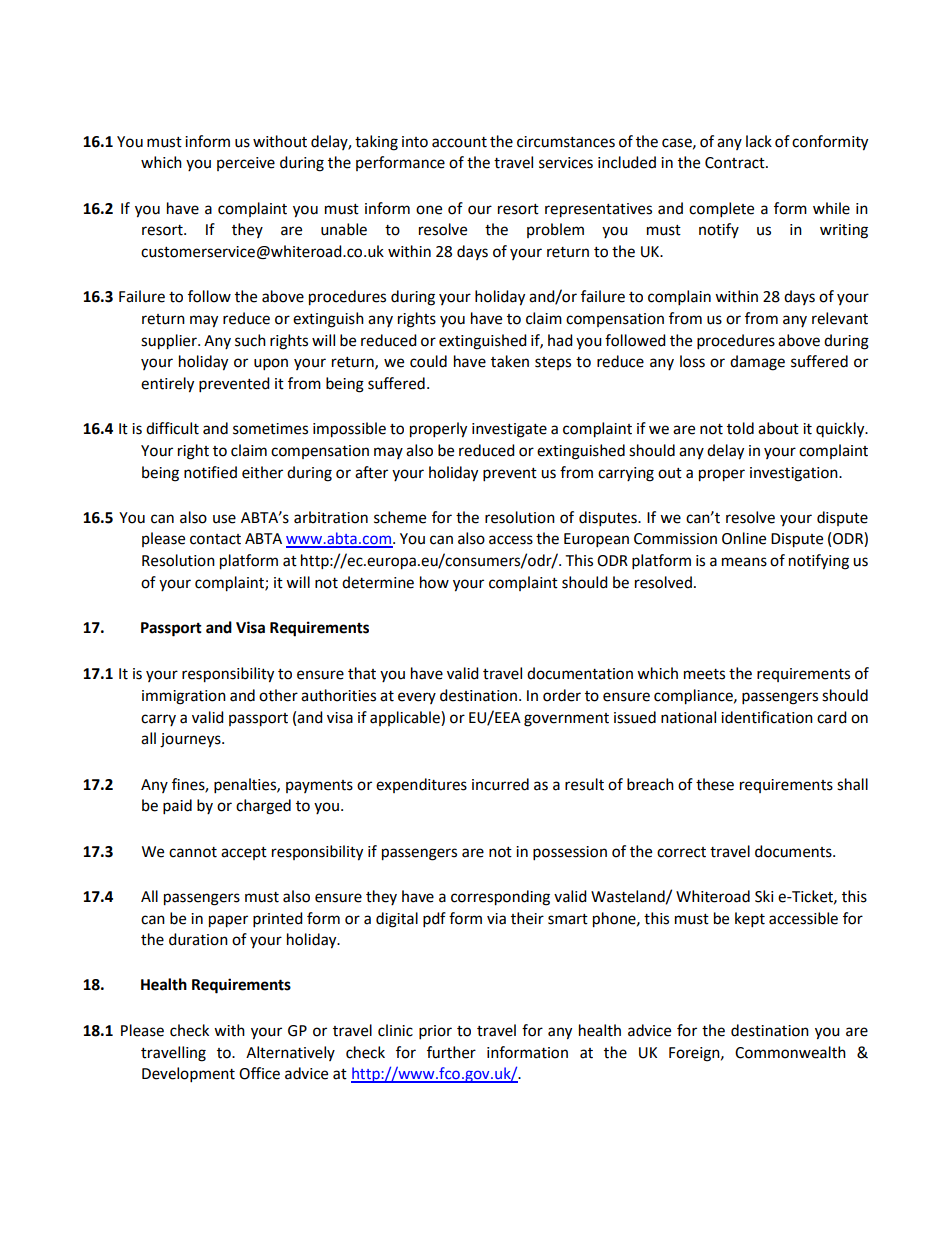 This page has width=952, height=1233. I want to click on charged, so click(263, 807).
